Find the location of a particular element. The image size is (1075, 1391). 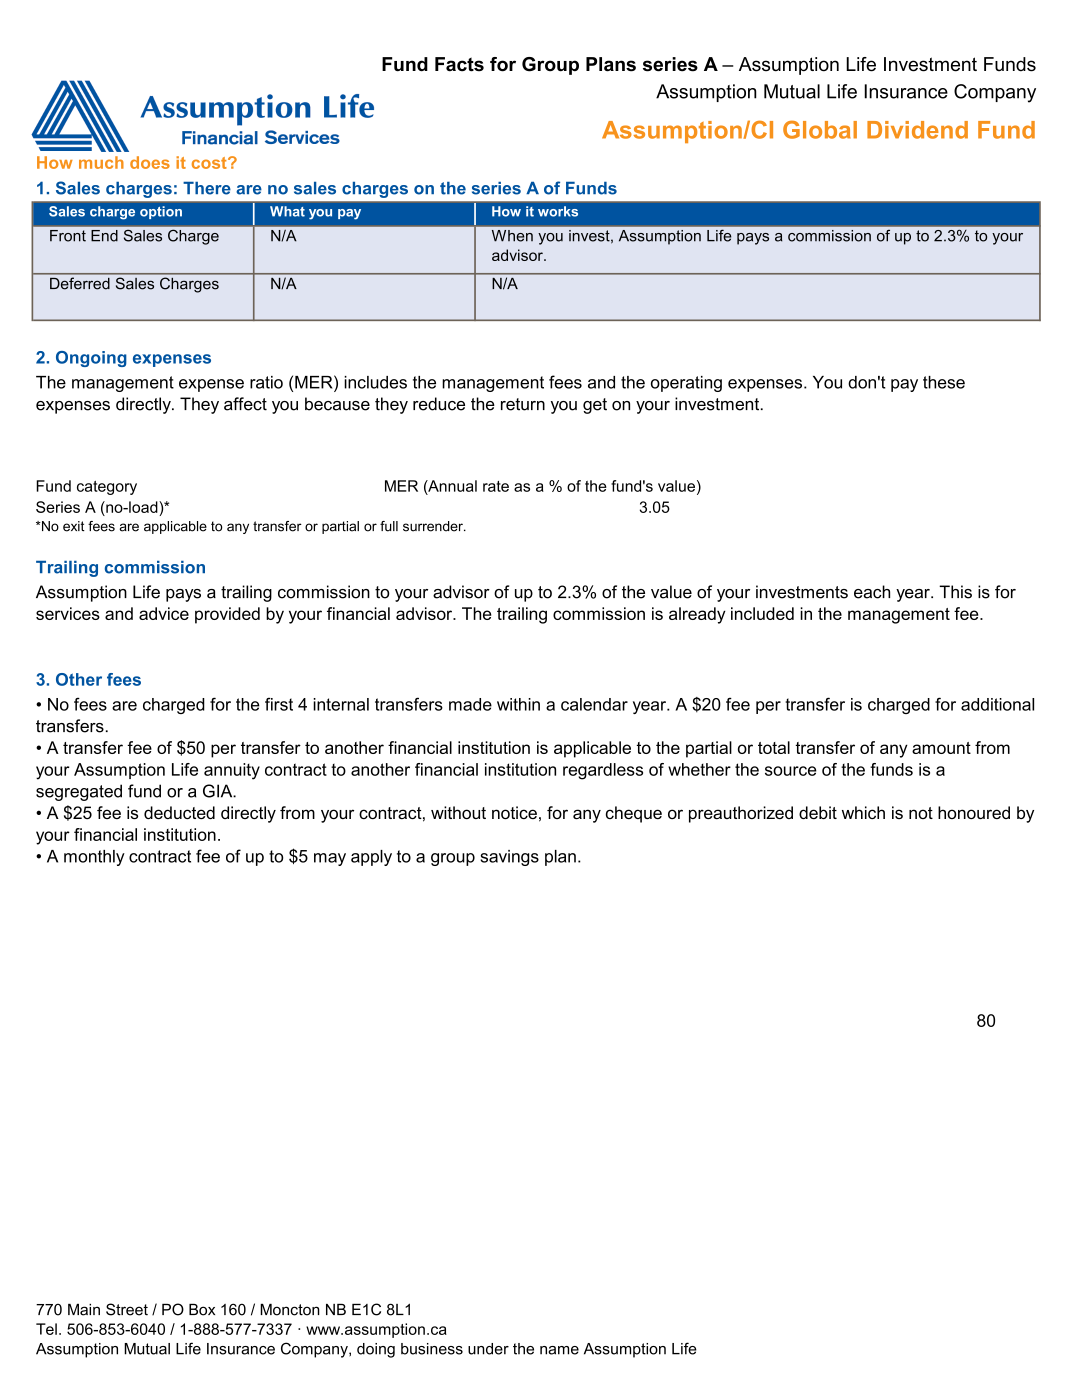

Ongoing is located at coordinates (91, 359).
